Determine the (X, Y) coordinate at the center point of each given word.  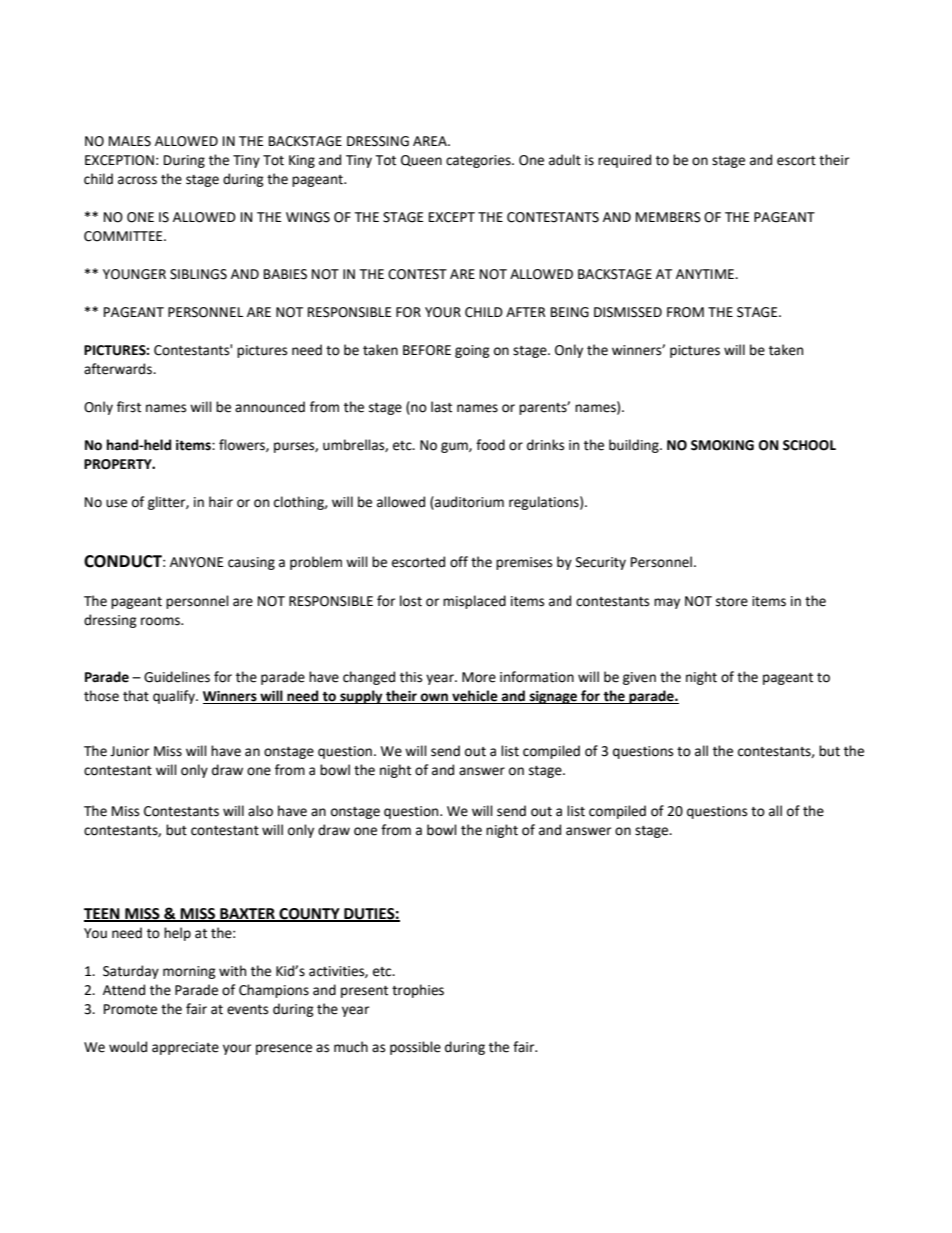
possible (415, 1048)
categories (479, 161)
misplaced (474, 602)
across (137, 180)
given (639, 678)
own (434, 698)
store (732, 602)
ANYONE (196, 562)
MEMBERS (668, 217)
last (441, 407)
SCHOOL (809, 445)
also (260, 811)
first (129, 407)
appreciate (185, 1048)
